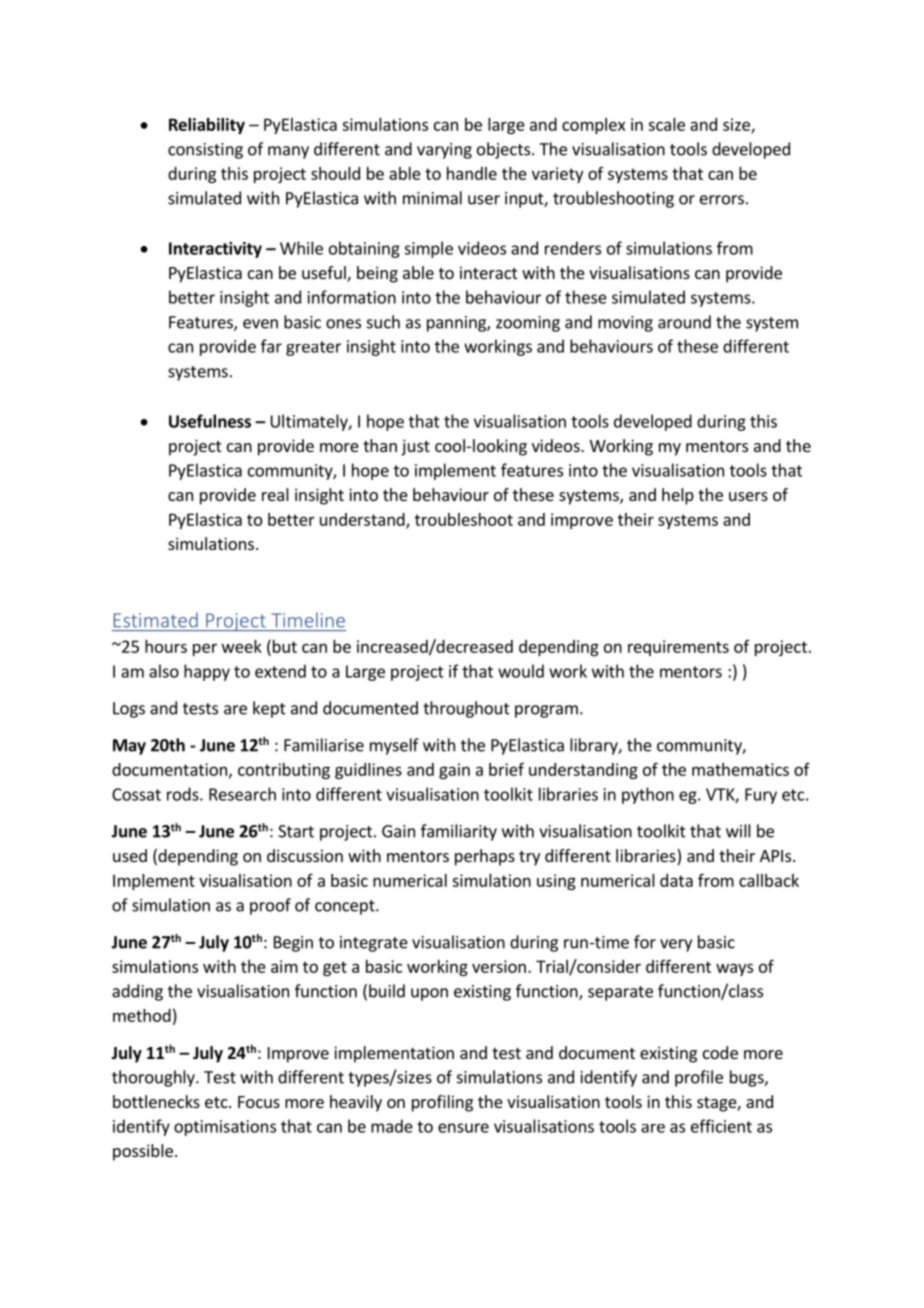 The width and height of the document is (924, 1308). Describe the element at coordinates (444, 151) in the document. I see `varying` at that location.
